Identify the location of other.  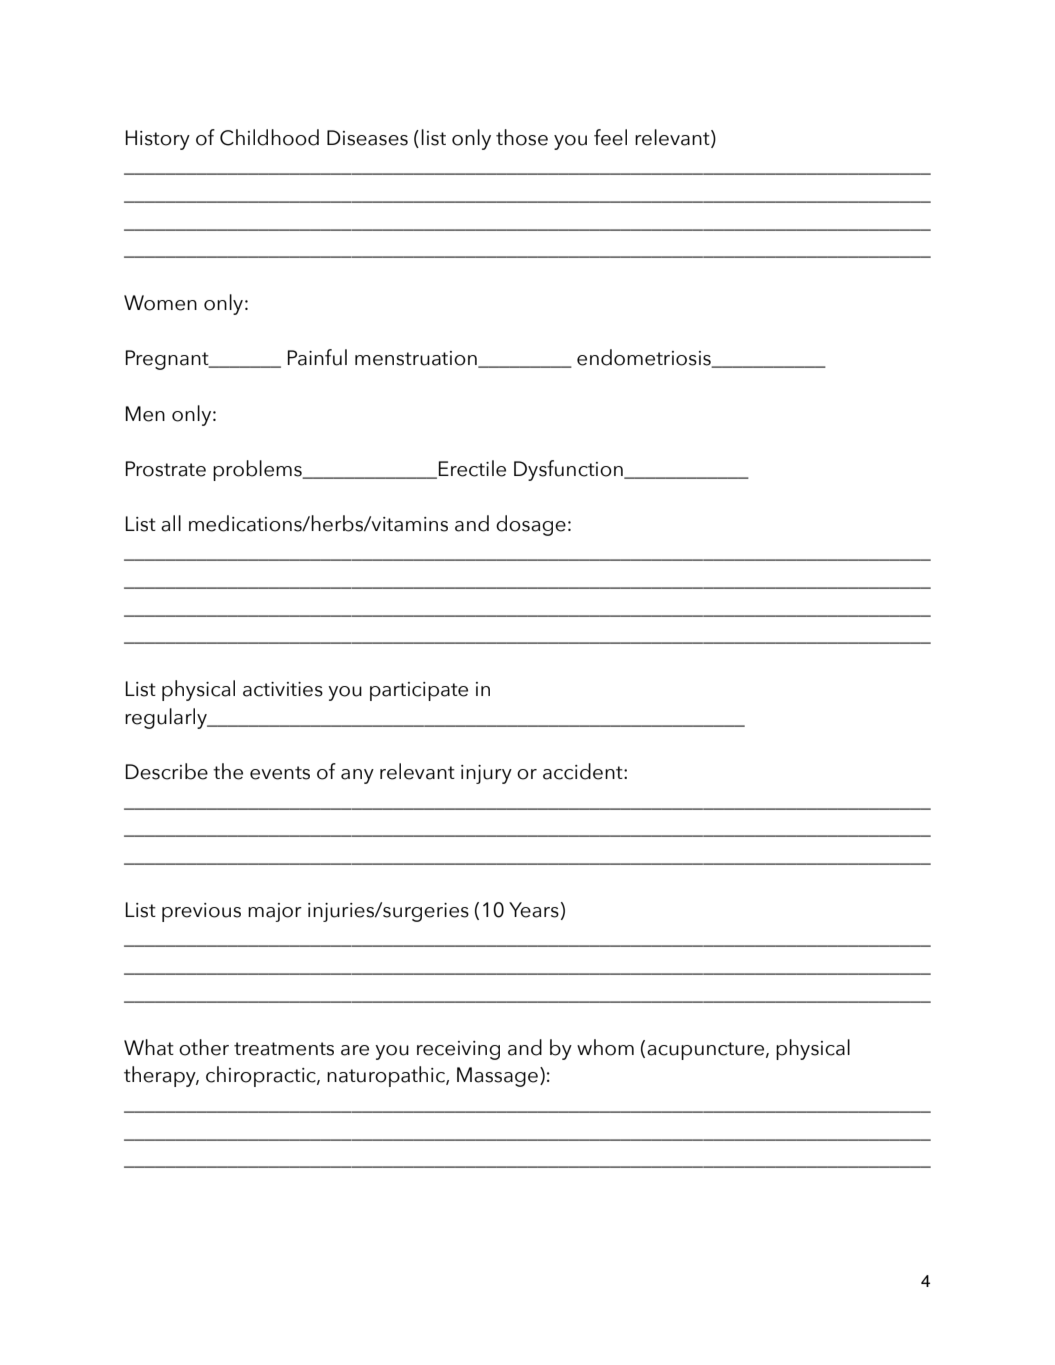
(204, 1047).
